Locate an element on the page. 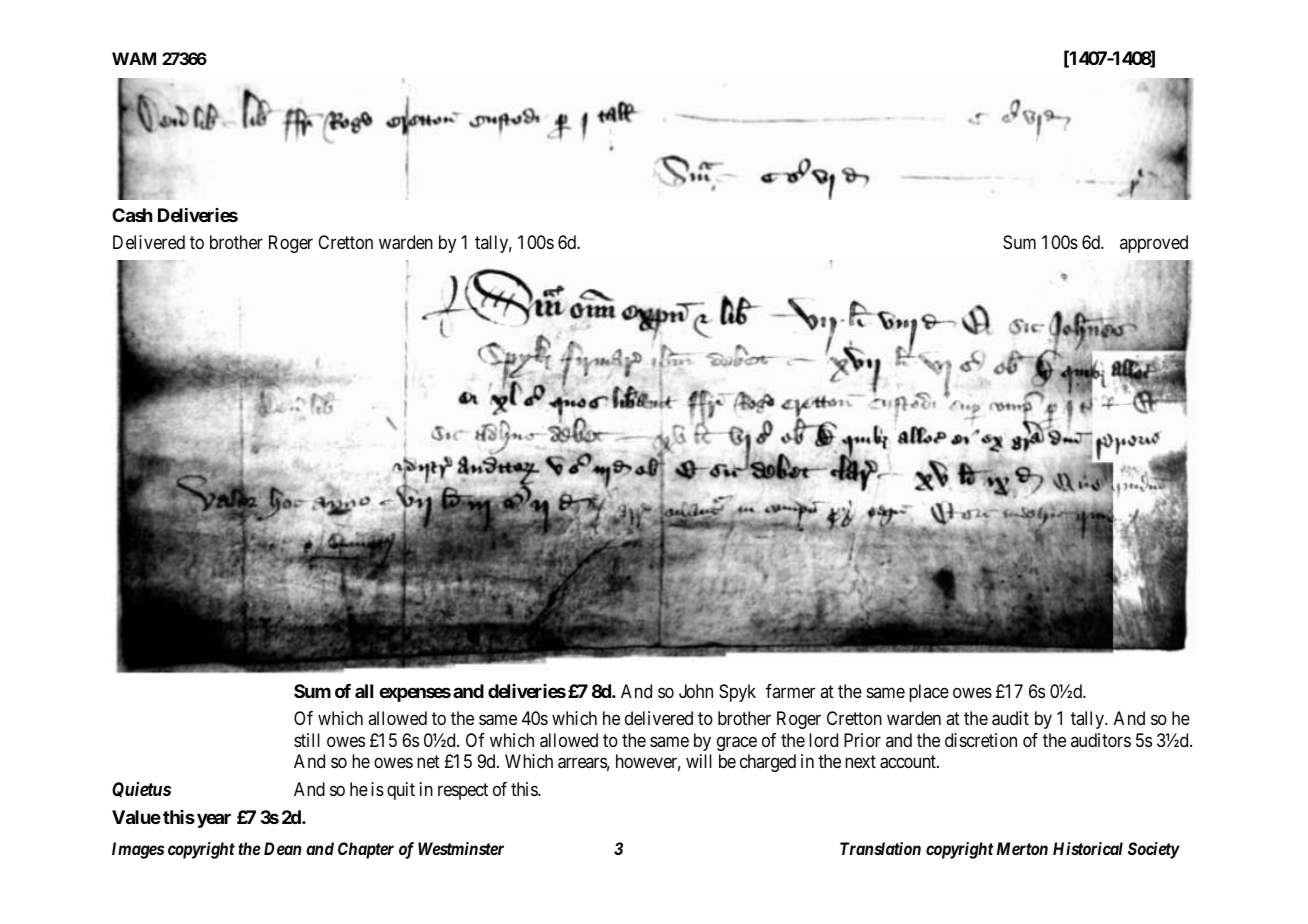  place is located at coordinates (929, 693).
